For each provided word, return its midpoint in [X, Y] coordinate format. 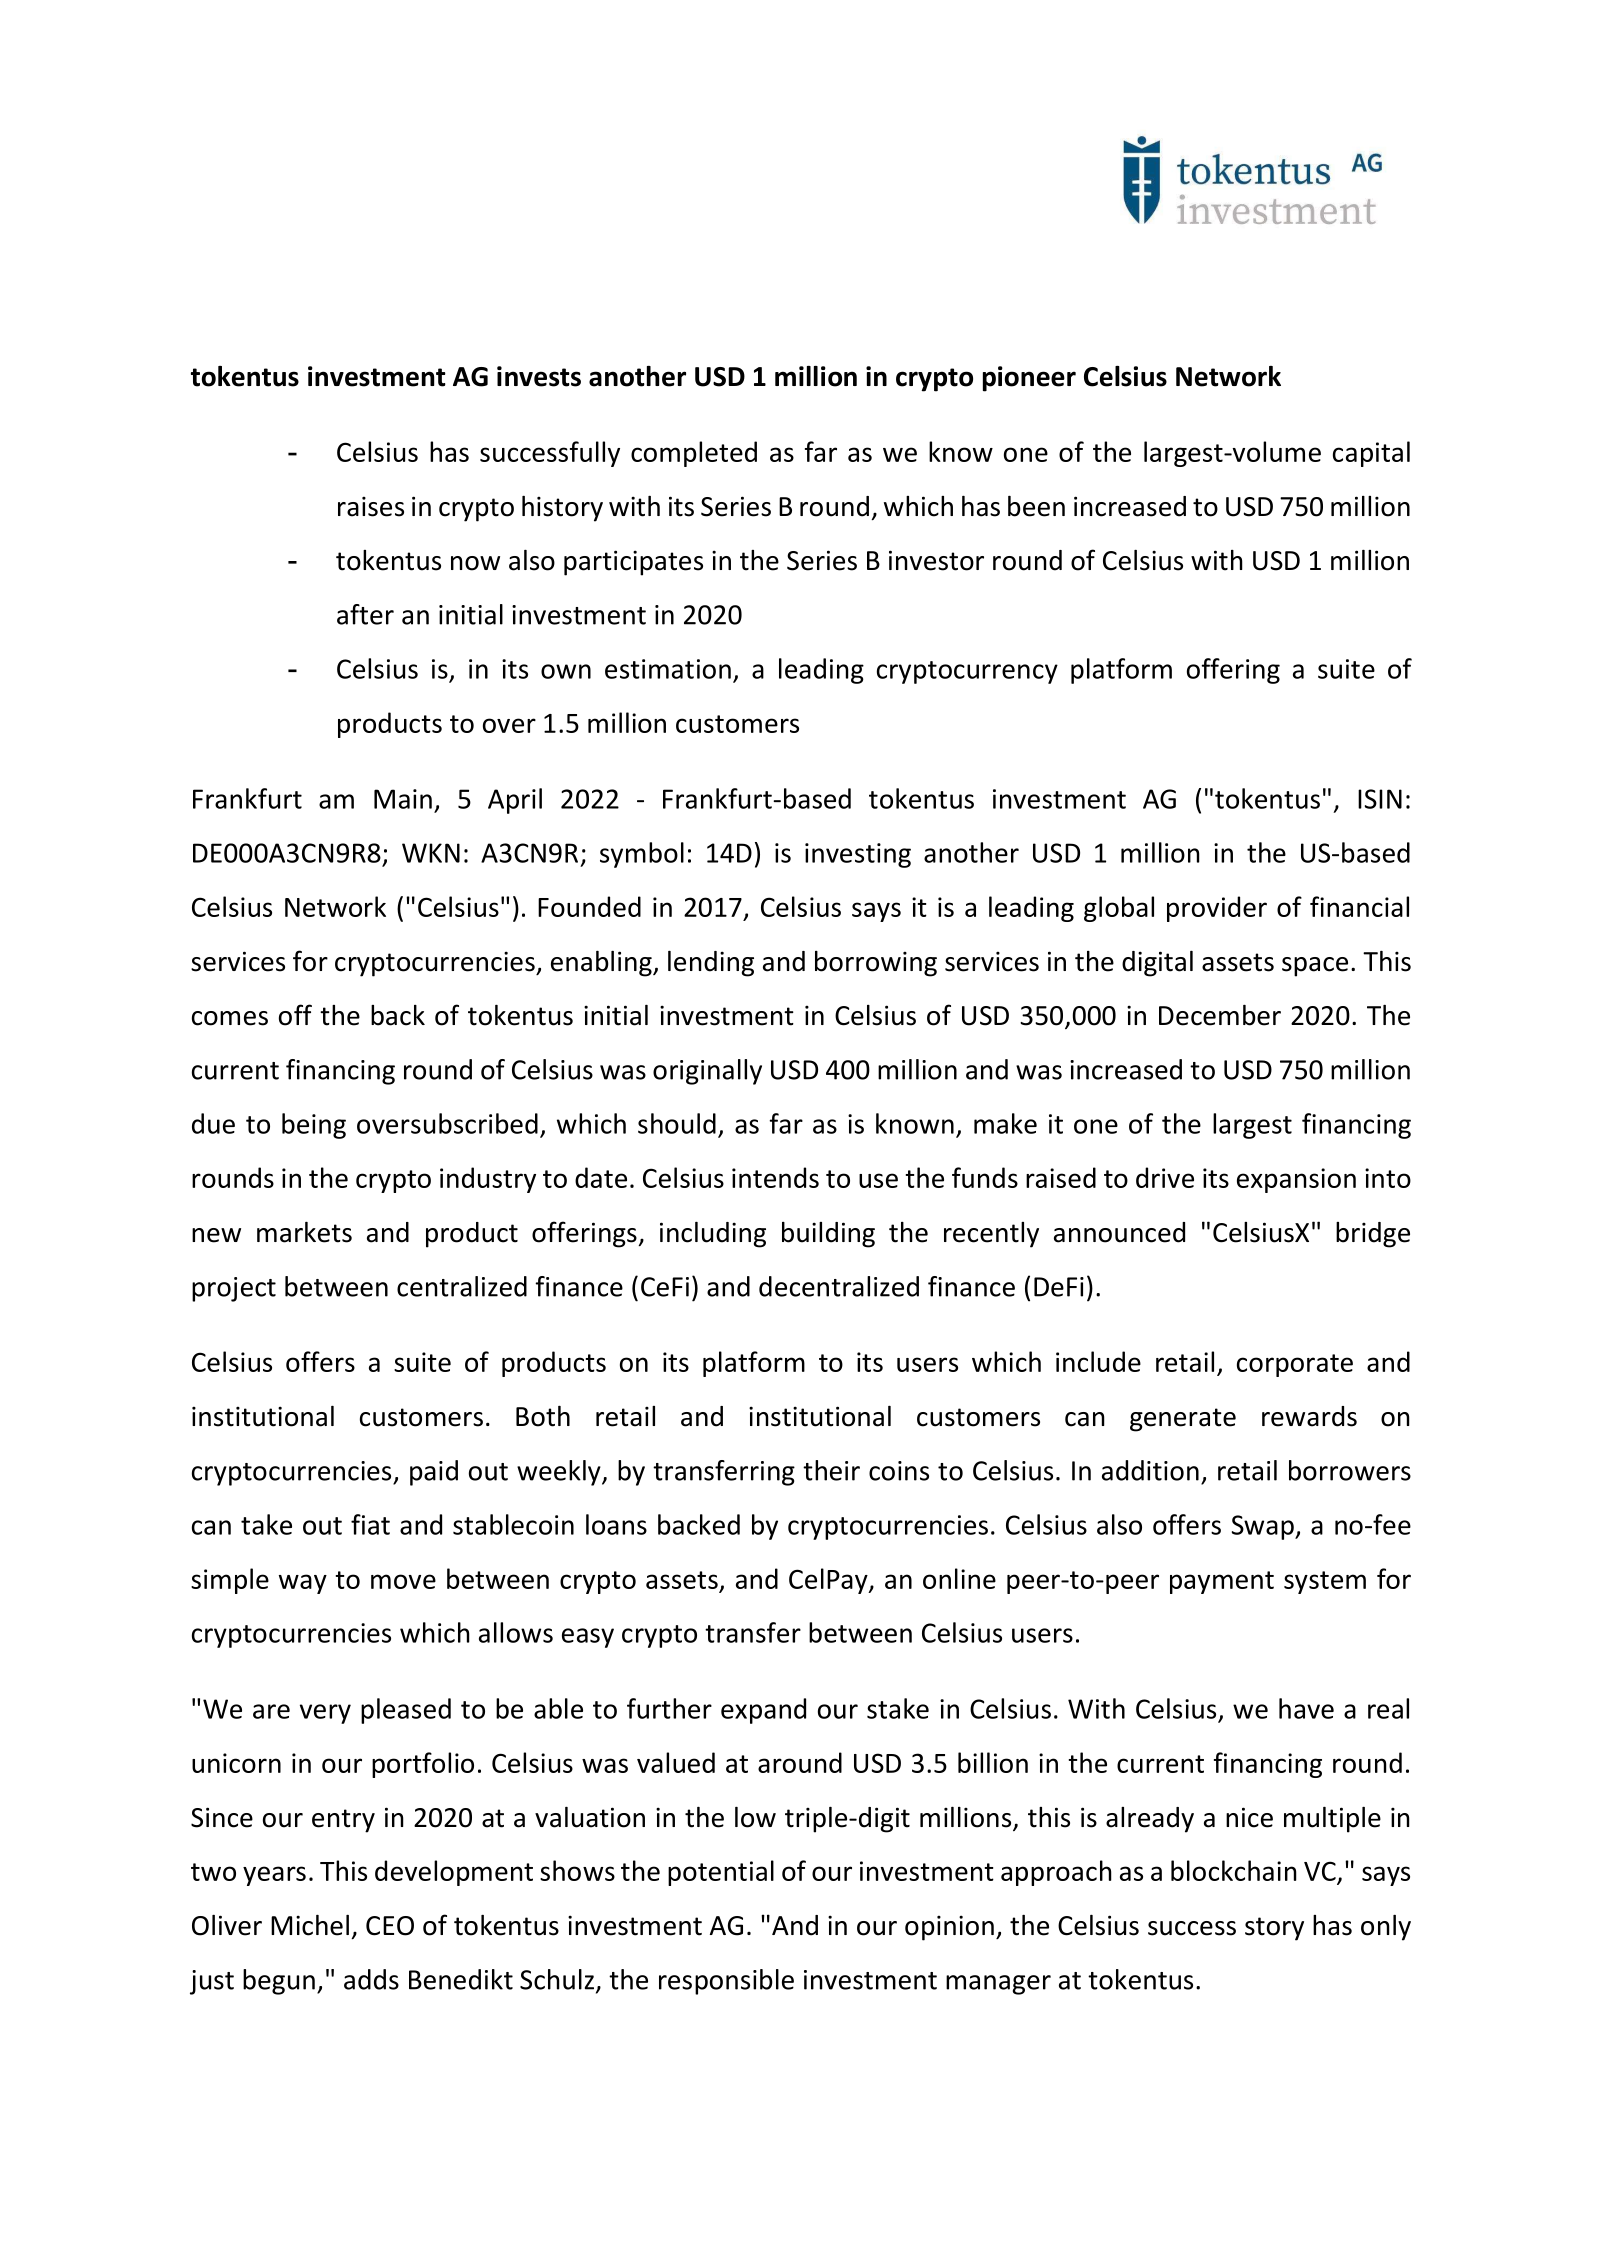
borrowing [876, 964]
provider [1217, 909]
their [831, 1470]
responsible [726, 1982]
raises [371, 506]
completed [694, 454]
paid [434, 1473]
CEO [390, 1926]
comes [230, 1018]
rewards [1309, 1416]
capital [1371, 454]
